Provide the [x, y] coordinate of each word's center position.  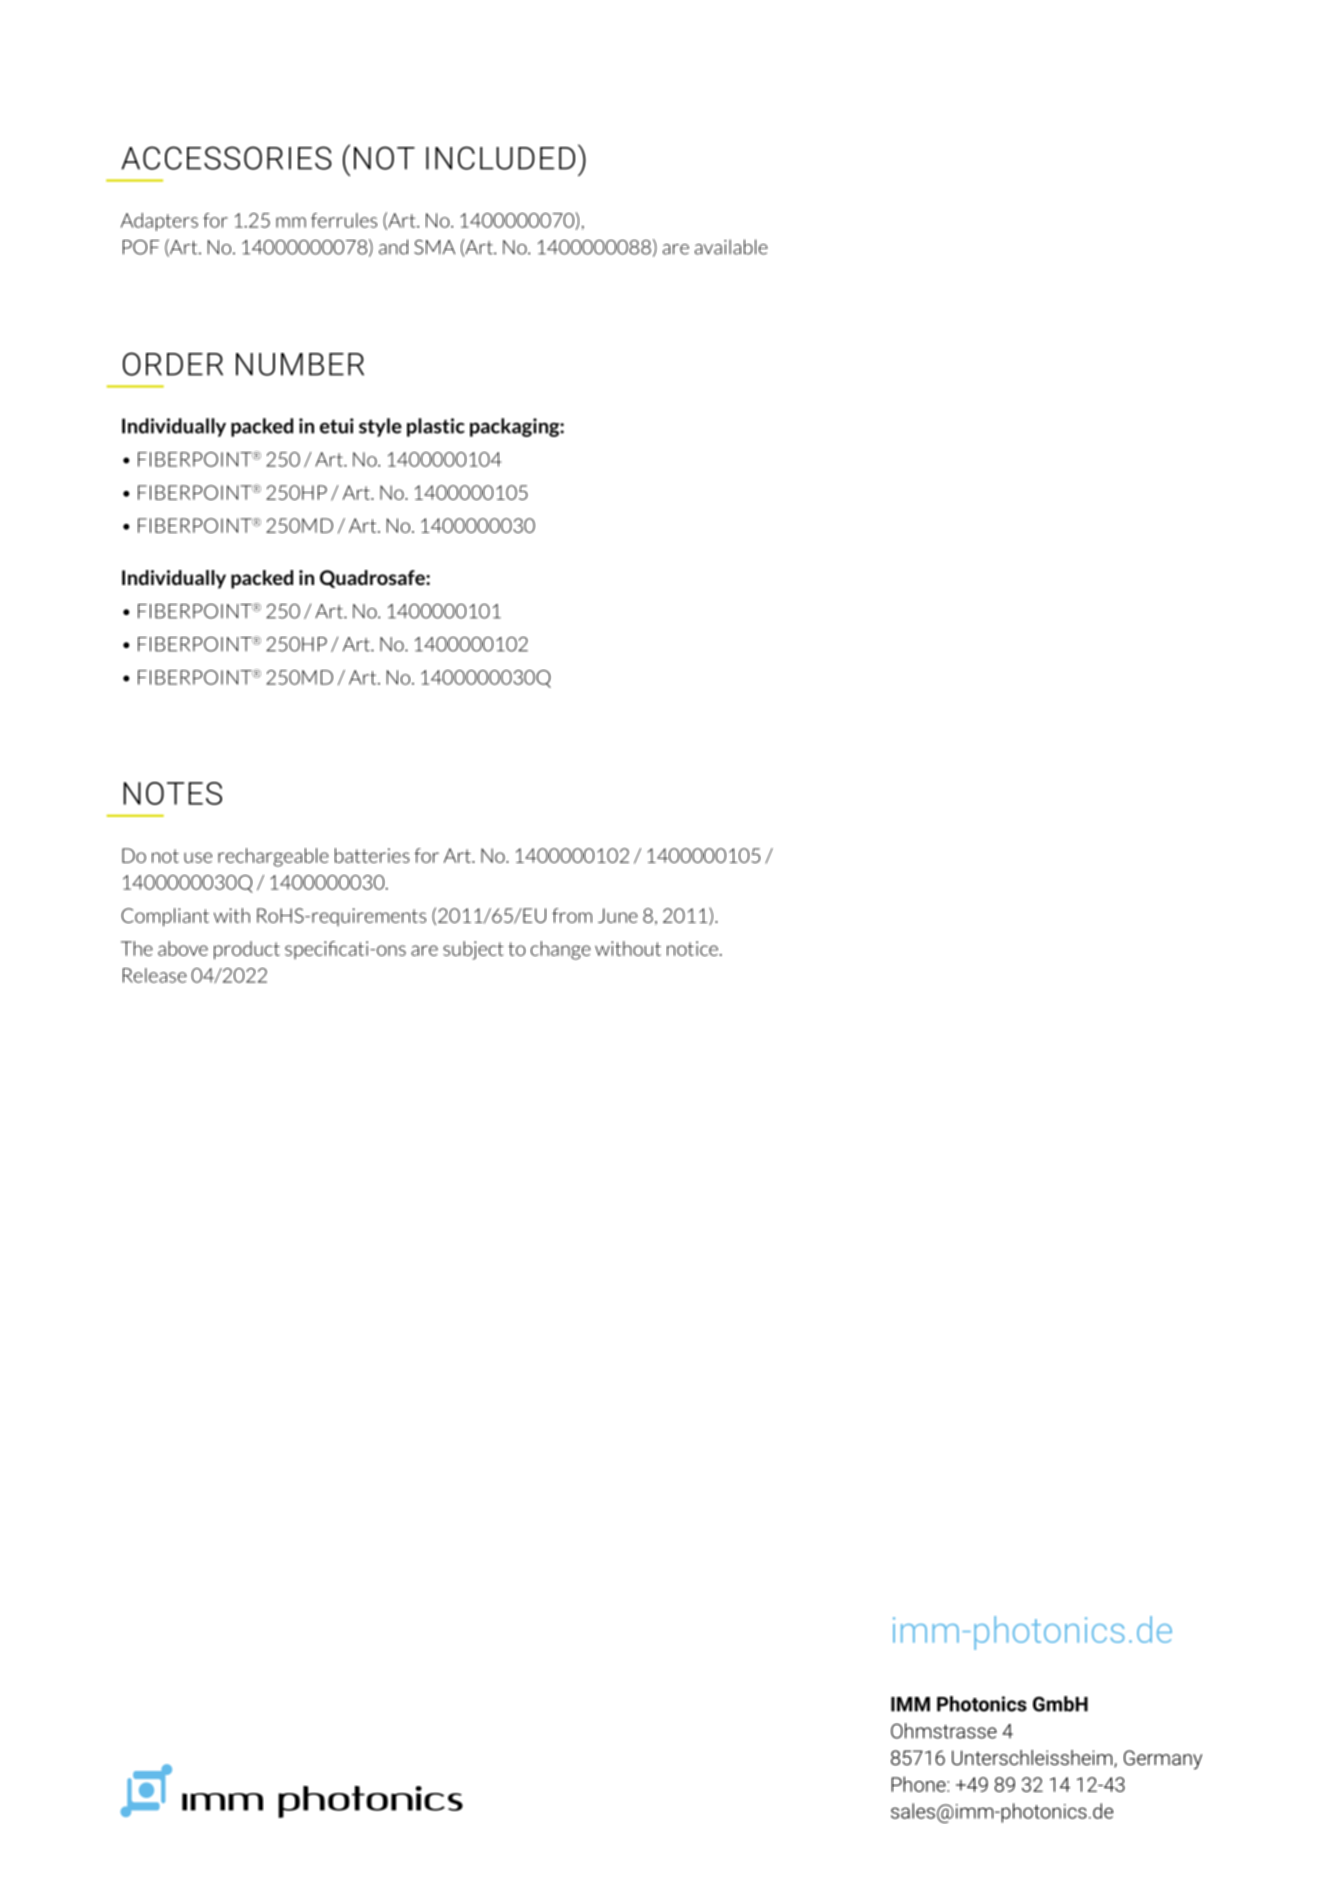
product [247, 950]
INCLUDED [500, 158]
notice [692, 948]
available [731, 247]
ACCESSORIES [226, 158]
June [618, 915]
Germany [1163, 1760]
